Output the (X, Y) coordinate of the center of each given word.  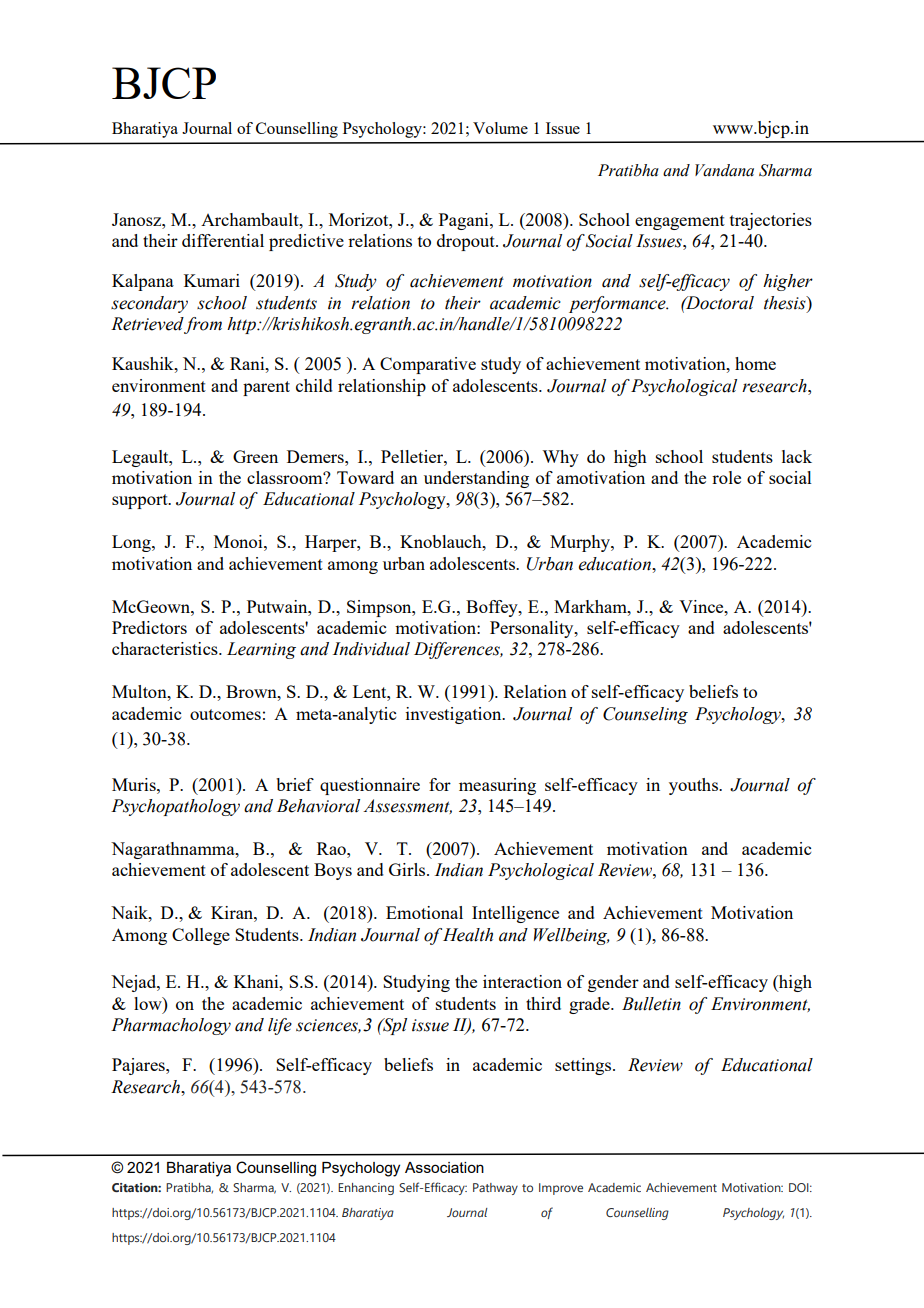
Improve (561, 1189)
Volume (500, 128)
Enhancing (366, 1189)
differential (223, 240)
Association (444, 1167)
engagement (680, 222)
